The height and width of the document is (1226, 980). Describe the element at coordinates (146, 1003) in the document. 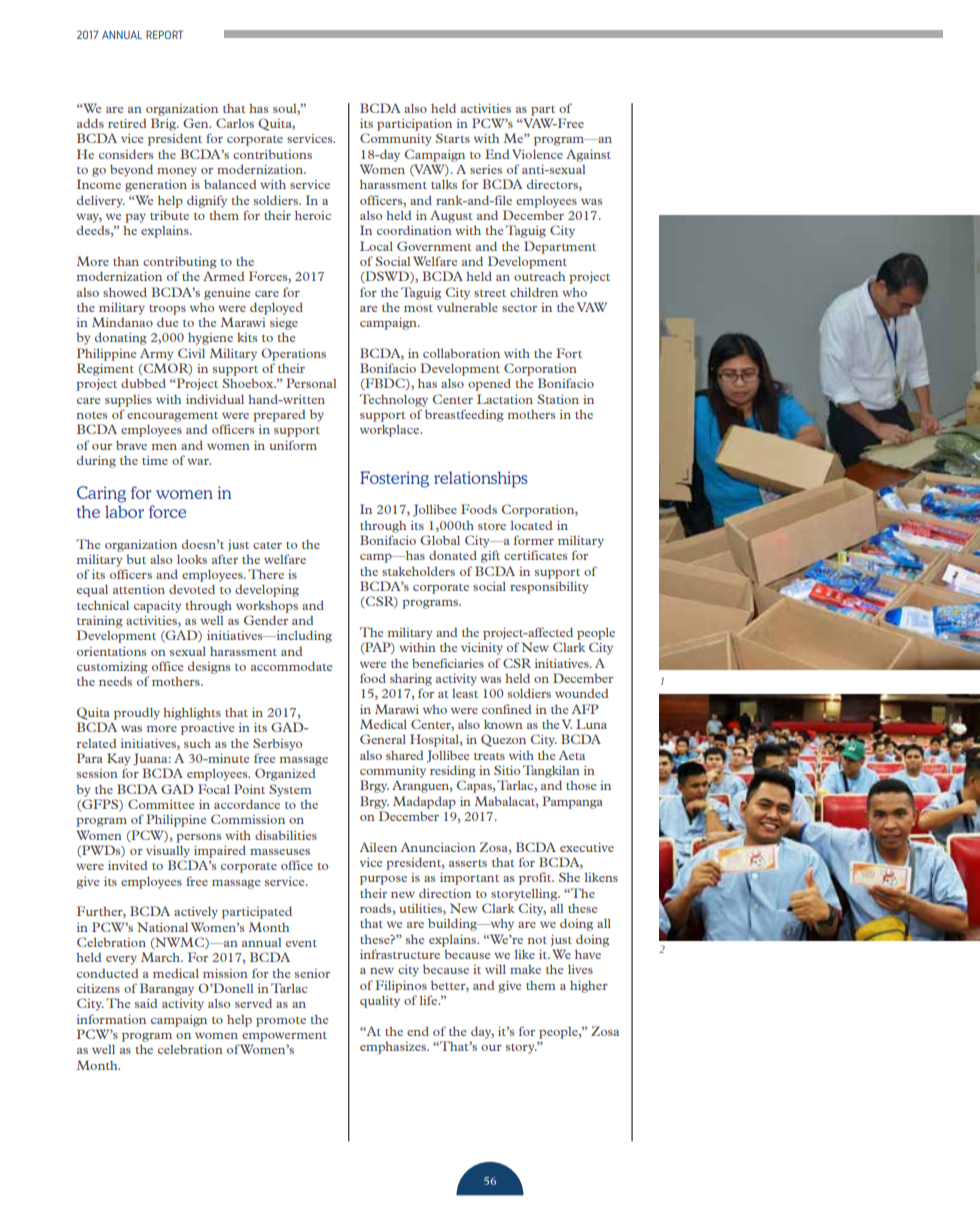

I see `said` at that location.
